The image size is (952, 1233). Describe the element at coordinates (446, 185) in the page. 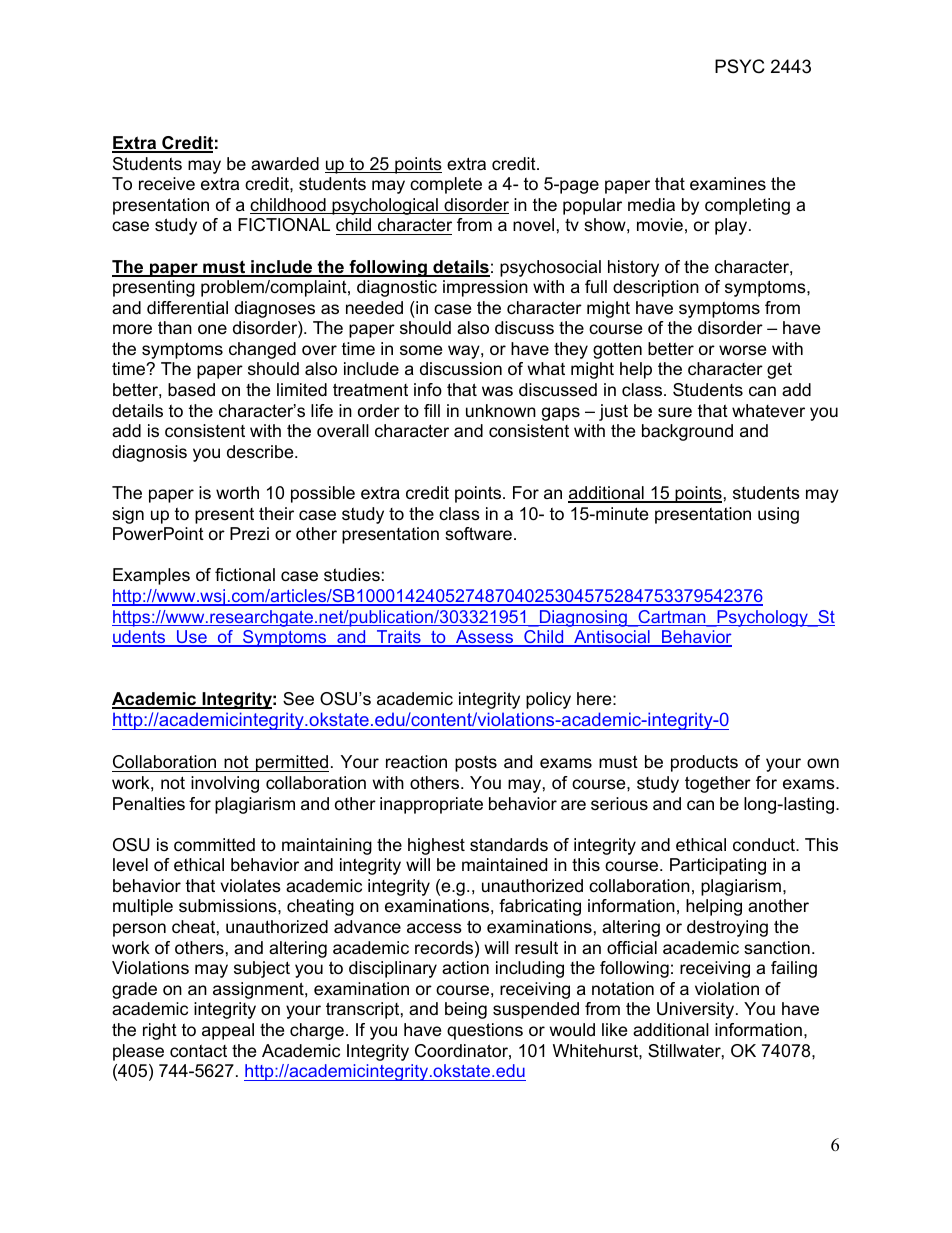

I see `complete` at that location.
